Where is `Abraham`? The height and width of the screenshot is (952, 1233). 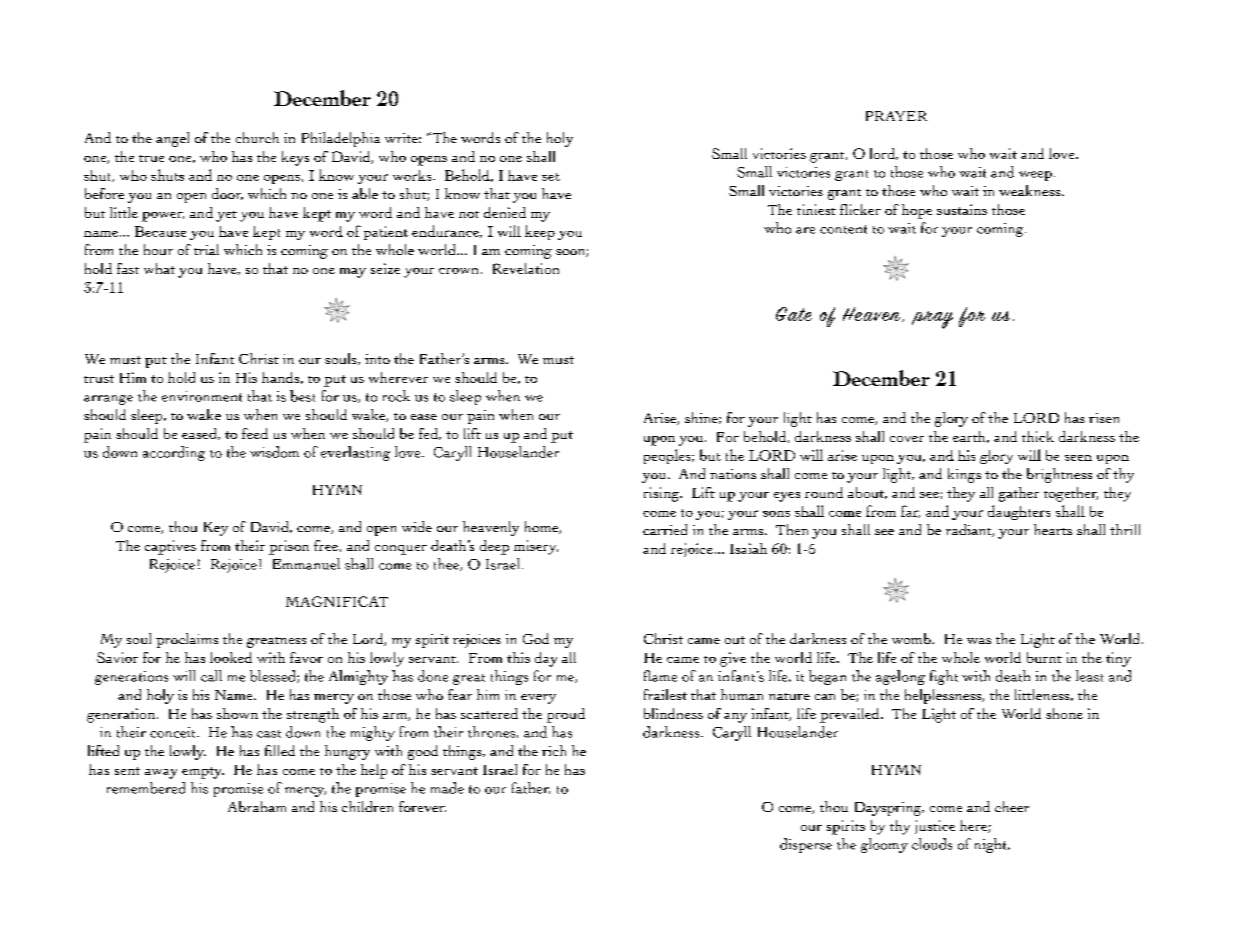
Abraham is located at coordinates (257, 806).
